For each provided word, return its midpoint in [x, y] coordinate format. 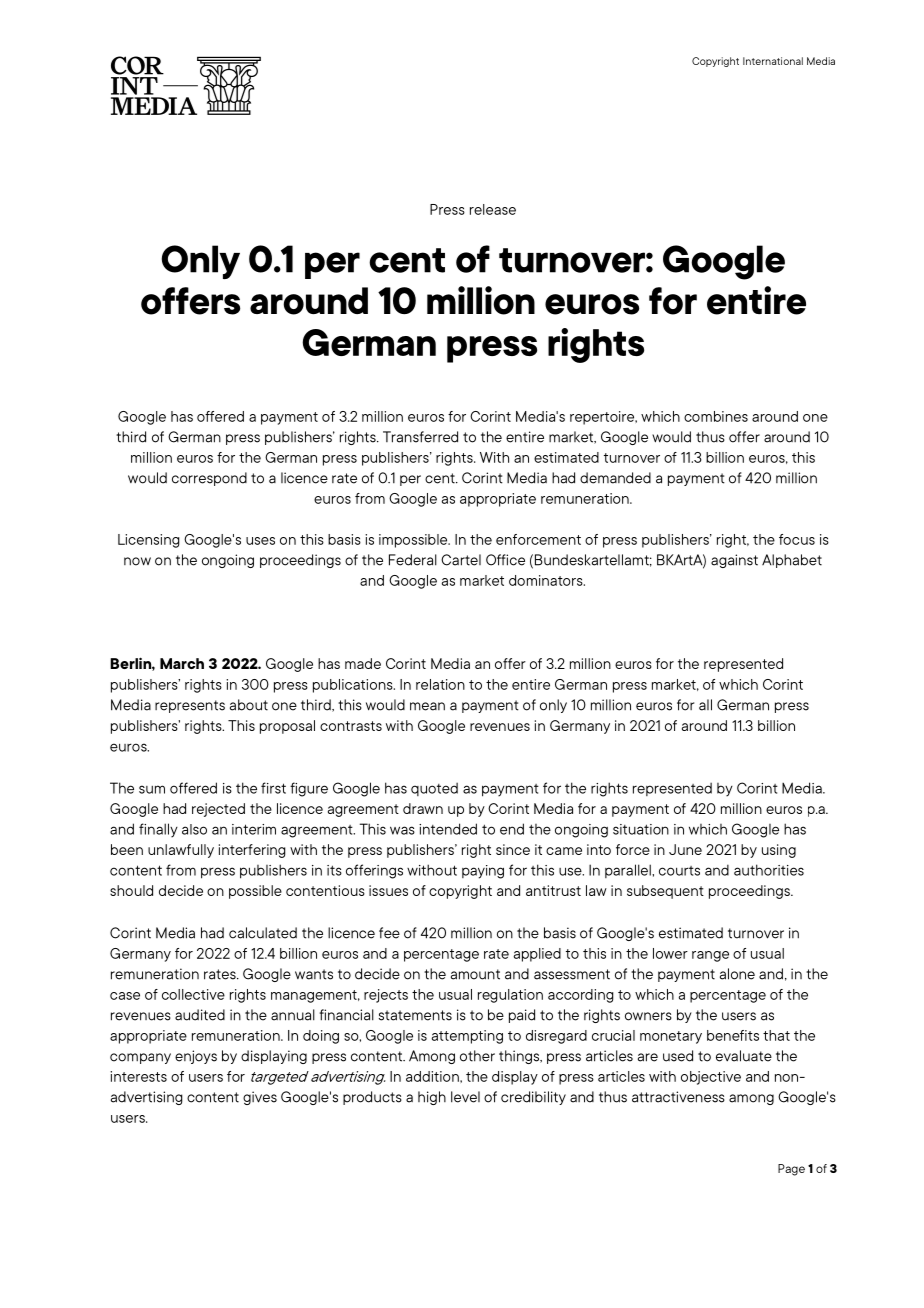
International [773, 61]
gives [260, 1098]
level [465, 1097]
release [493, 209]
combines [716, 416]
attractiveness [678, 1097]
